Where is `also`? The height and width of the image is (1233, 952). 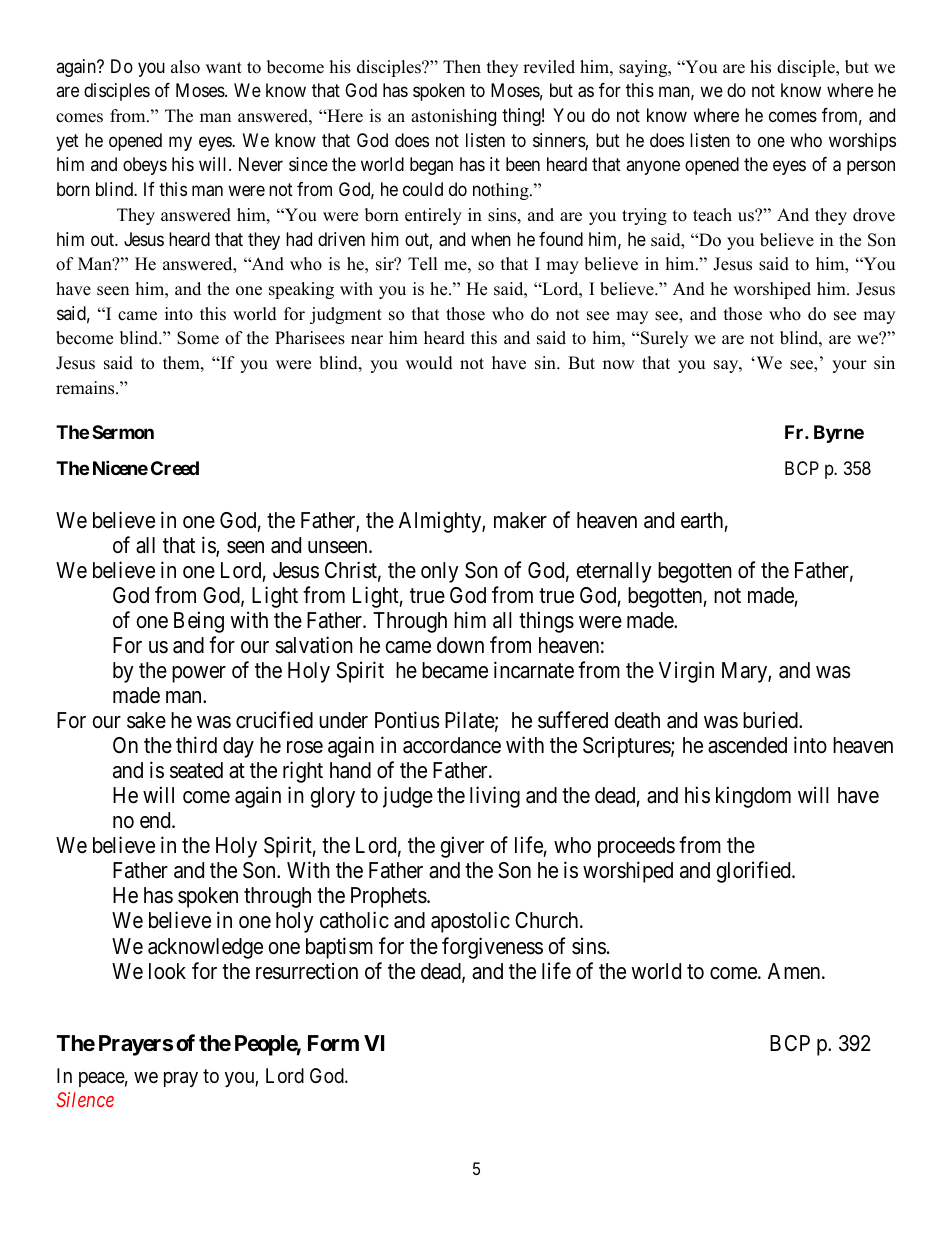 also is located at coordinates (185, 67).
